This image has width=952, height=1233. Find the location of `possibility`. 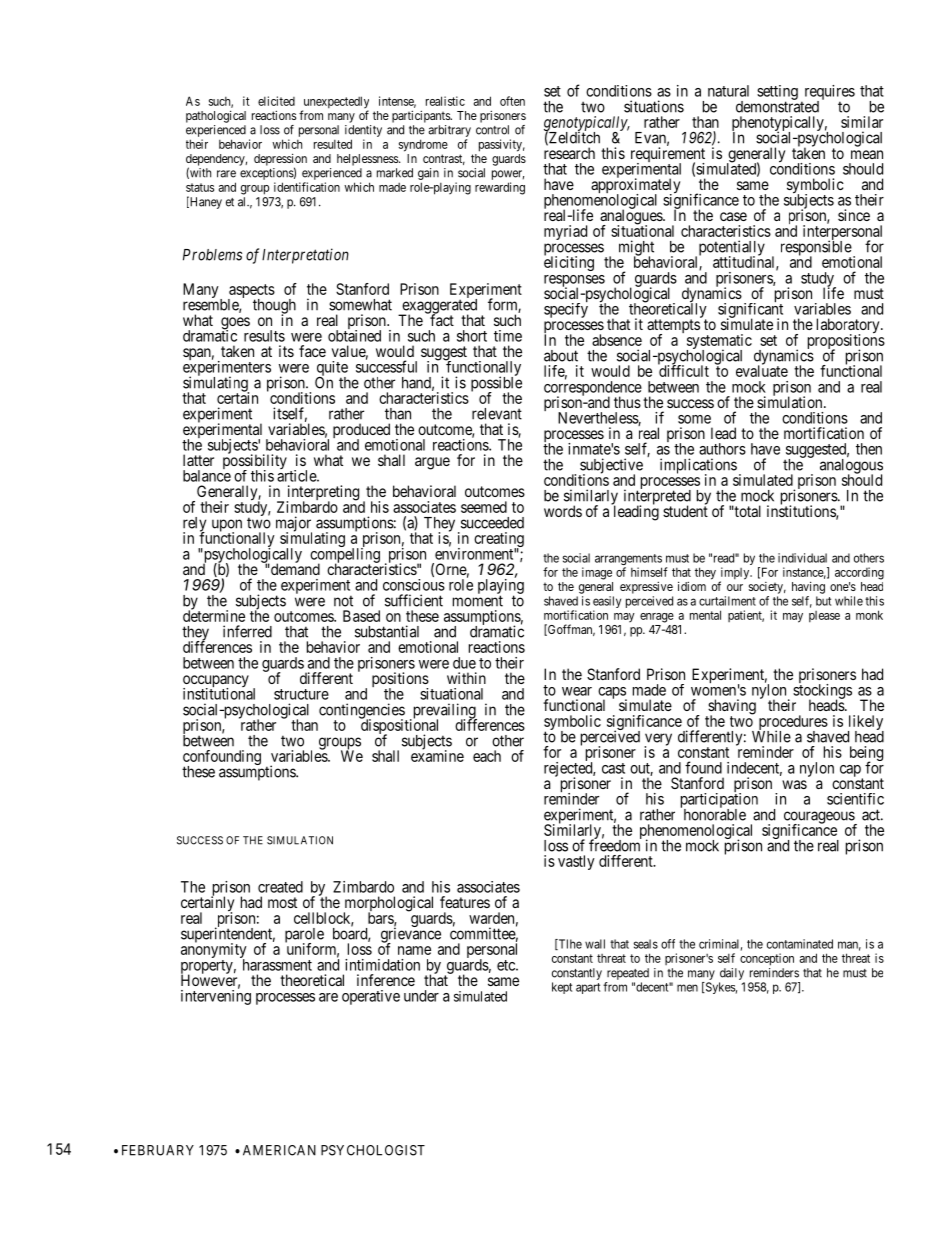

possibility is located at coordinates (255, 462).
